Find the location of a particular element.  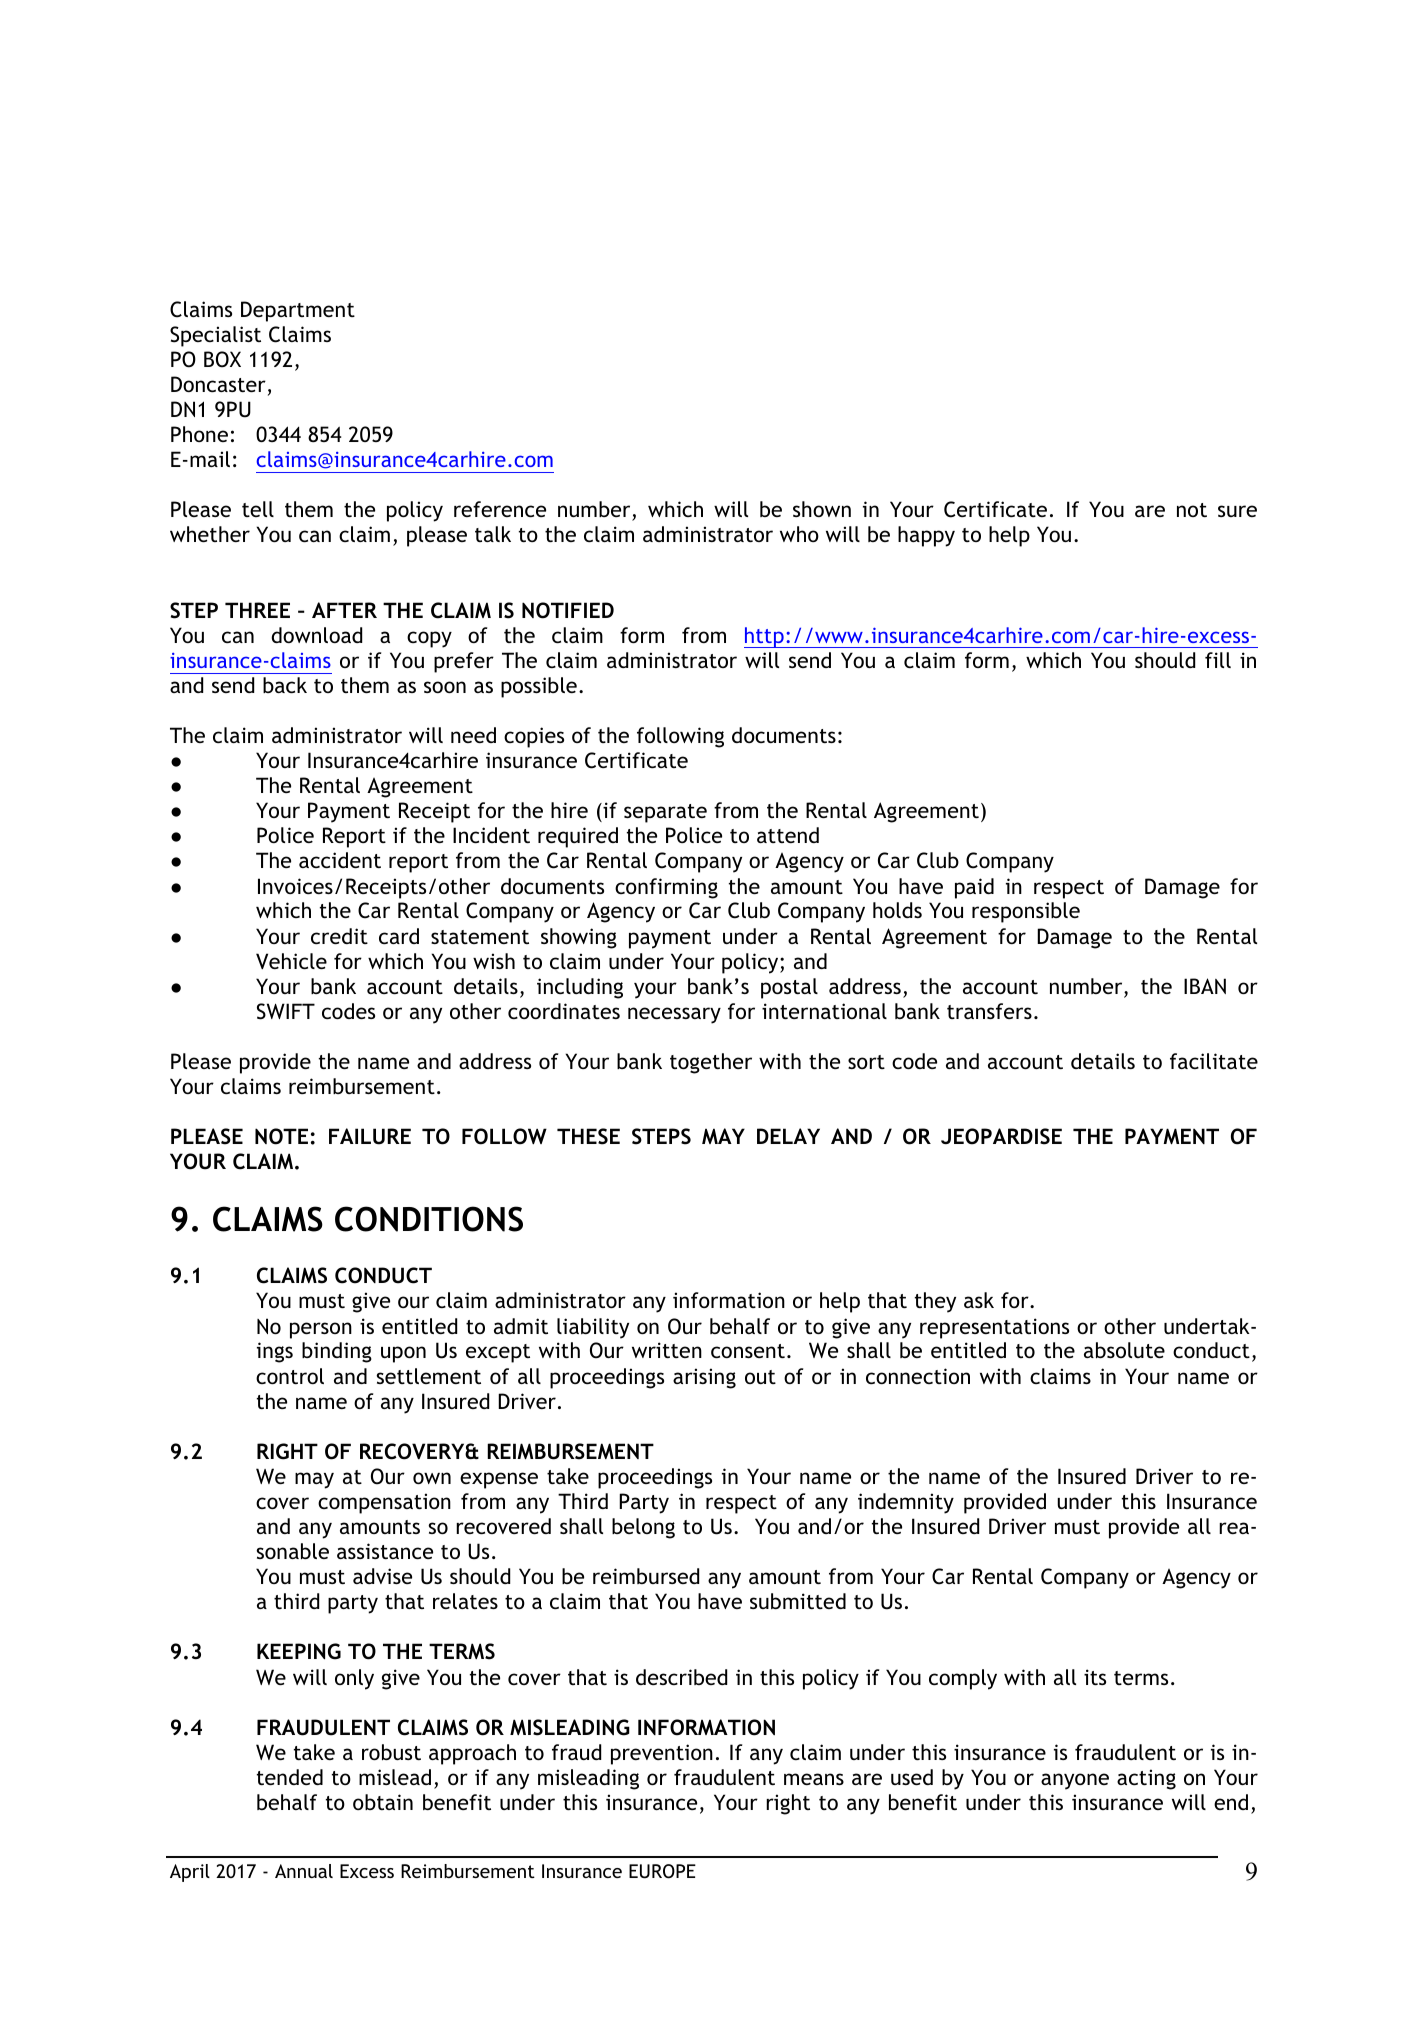

happy is located at coordinates (926, 536).
